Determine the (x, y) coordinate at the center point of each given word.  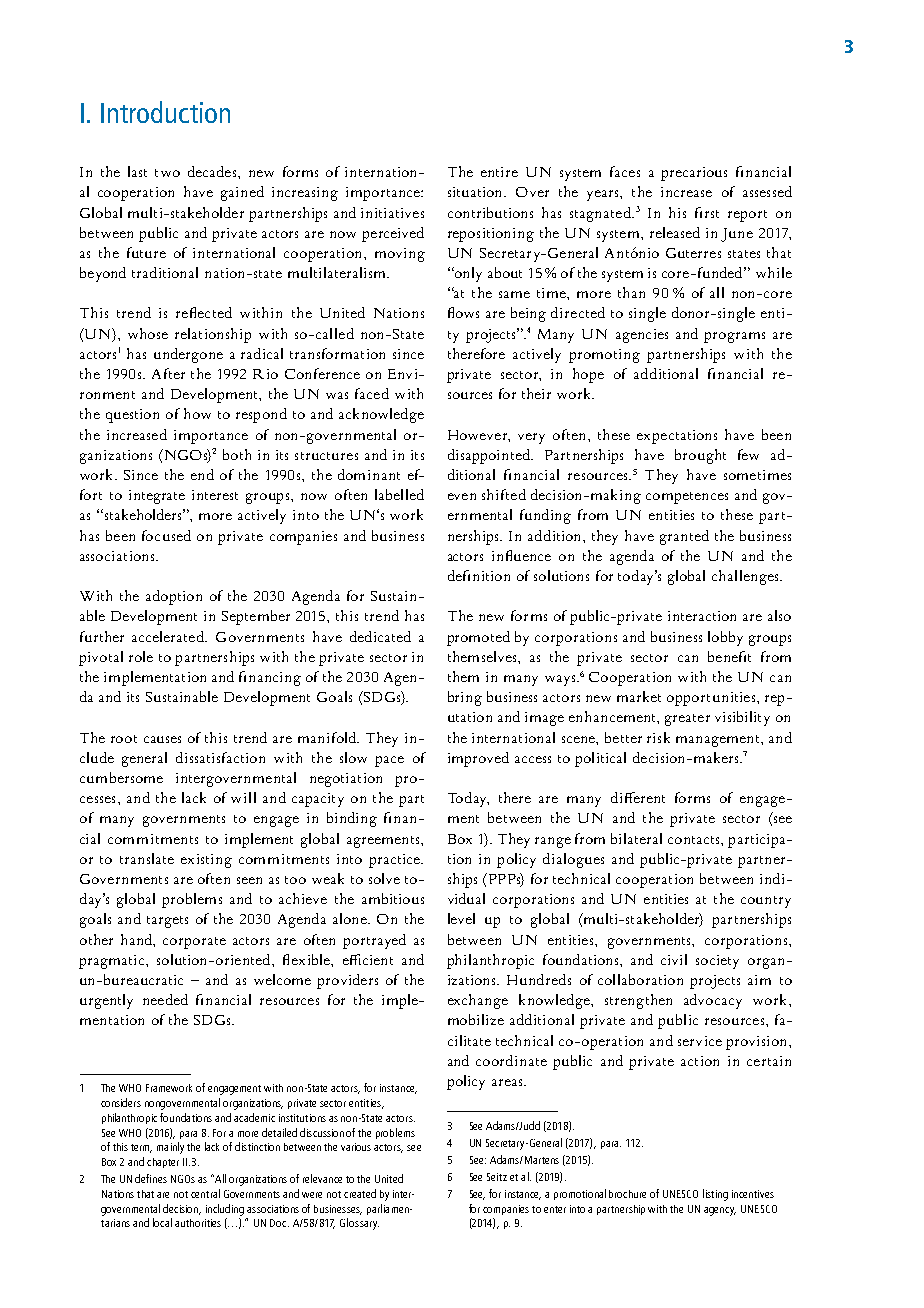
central (205, 1193)
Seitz (497, 1177)
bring (465, 698)
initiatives (392, 213)
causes (162, 739)
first (707, 212)
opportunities (712, 699)
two (167, 173)
